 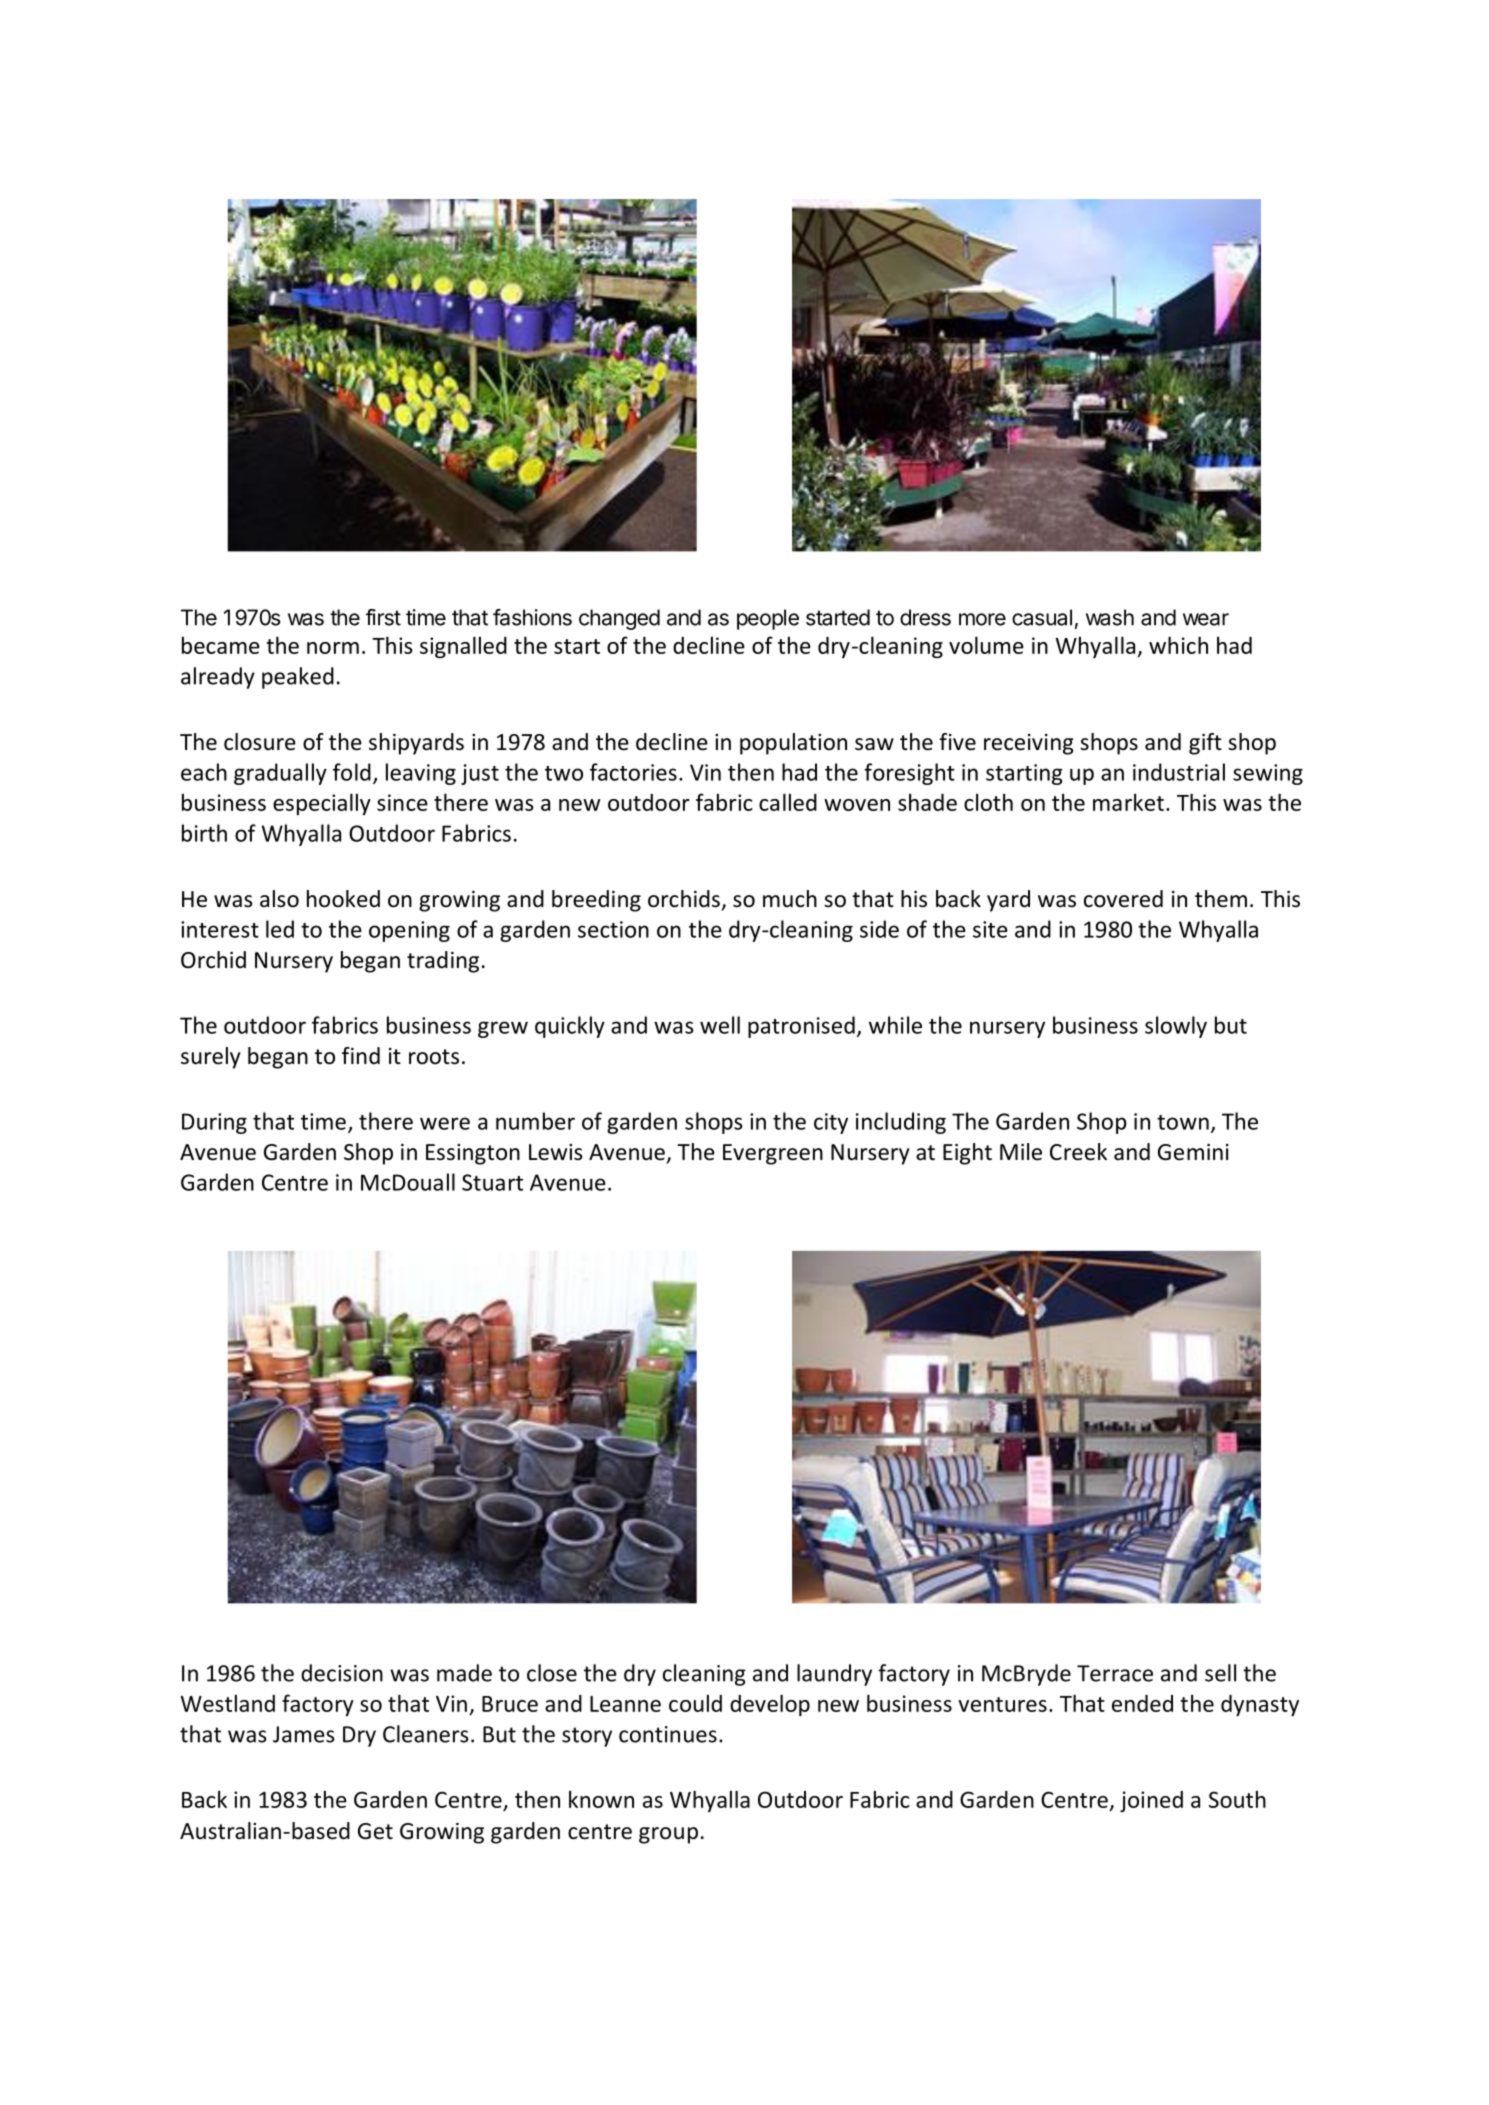 I want to click on people, so click(x=768, y=619).
